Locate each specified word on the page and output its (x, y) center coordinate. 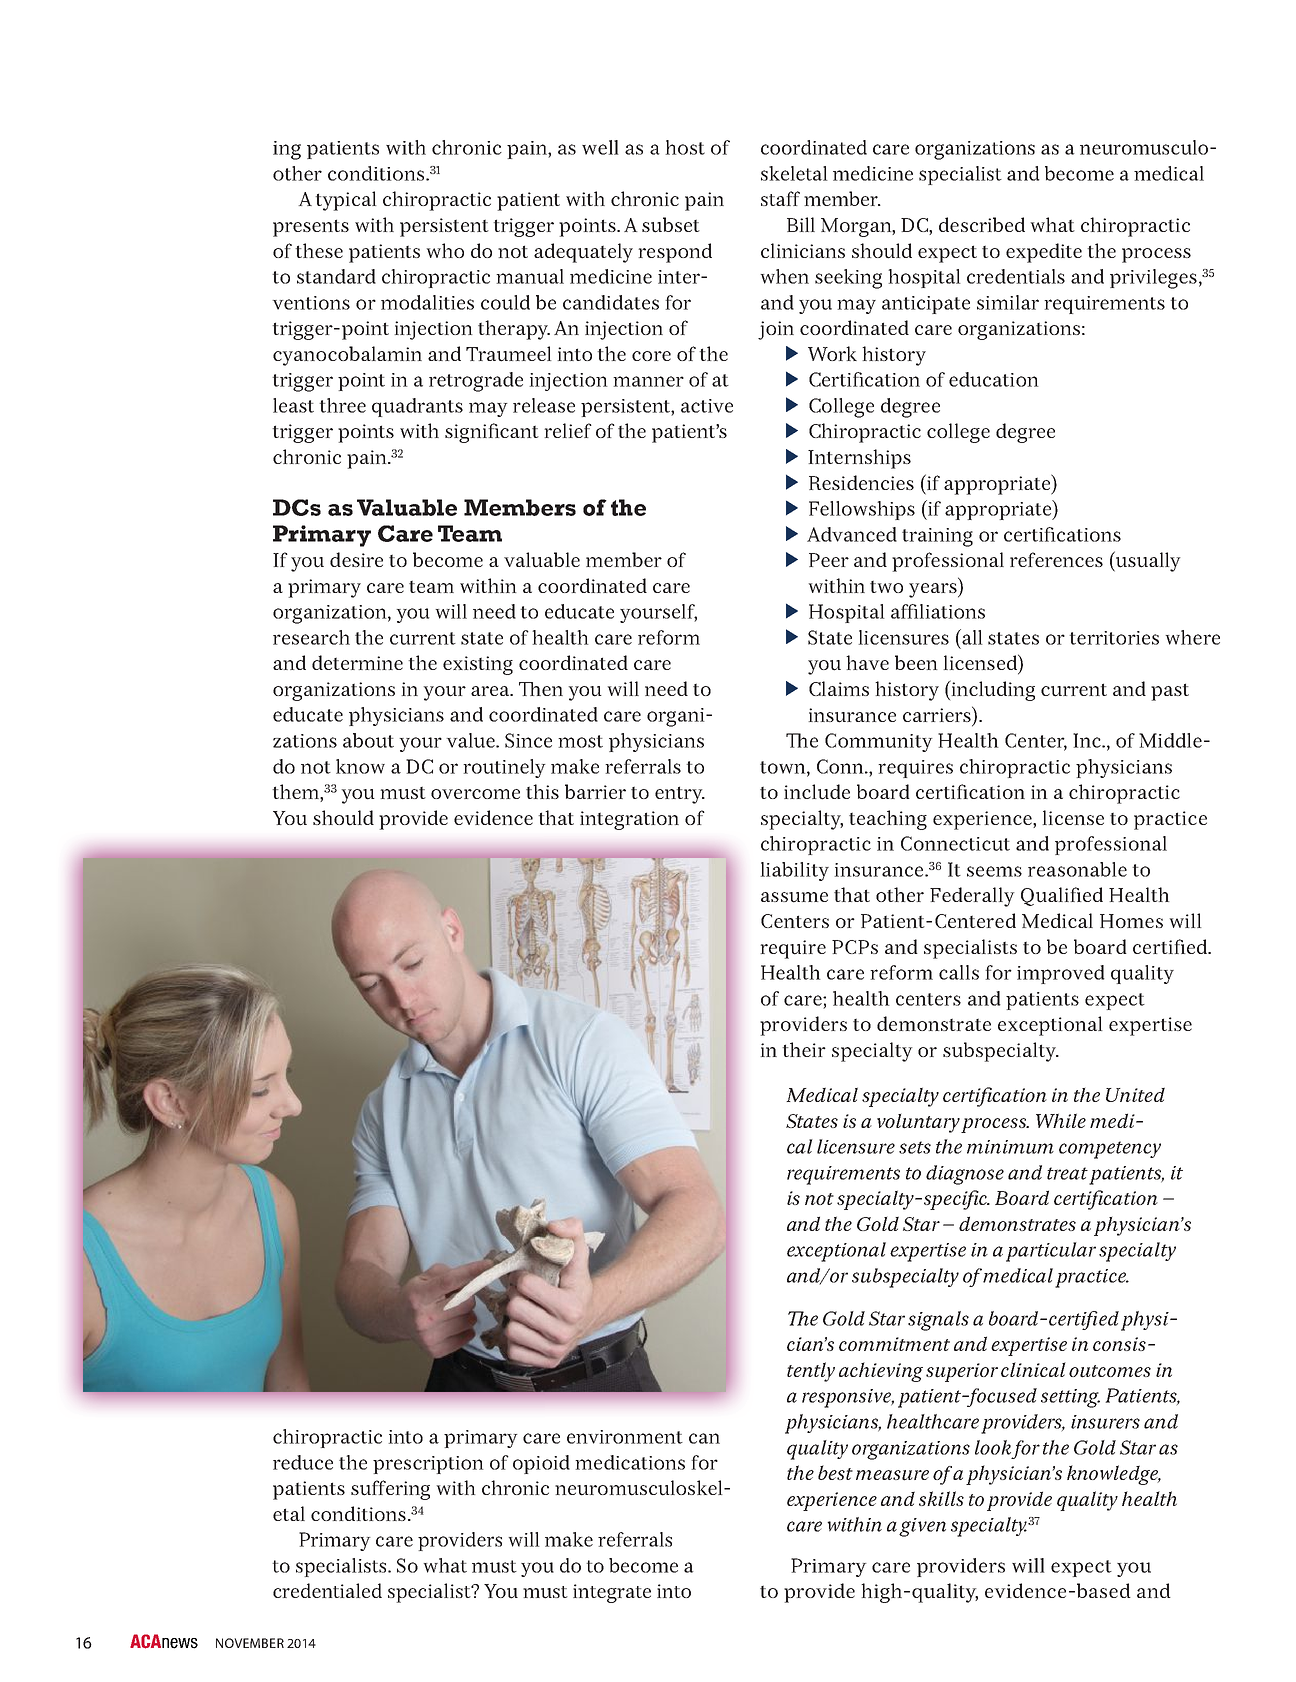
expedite (1044, 253)
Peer (829, 560)
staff (780, 198)
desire (356, 559)
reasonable (1077, 869)
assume (794, 897)
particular (1051, 1252)
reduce (303, 1462)
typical (346, 201)
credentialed (327, 1590)
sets (915, 1147)
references (1056, 559)
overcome (475, 794)
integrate (612, 1593)
